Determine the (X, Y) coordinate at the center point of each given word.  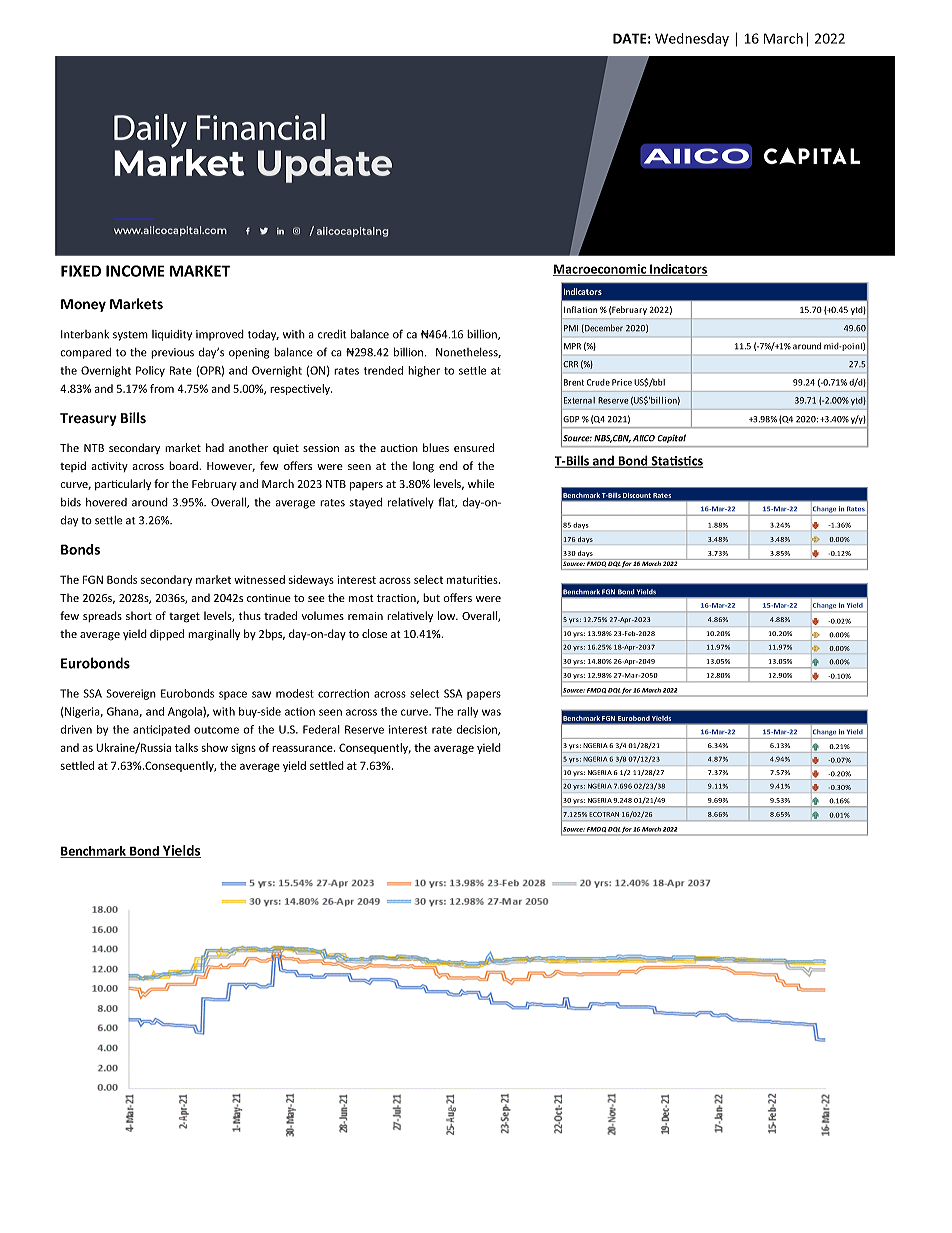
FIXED (81, 271)
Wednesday (692, 40)
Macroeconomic (600, 270)
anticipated (161, 730)
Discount (637, 495)
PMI (571, 328)
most (361, 598)
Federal (321, 729)
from (162, 388)
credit (332, 334)
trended (383, 370)
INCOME (135, 271)
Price (622, 382)
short (139, 615)
